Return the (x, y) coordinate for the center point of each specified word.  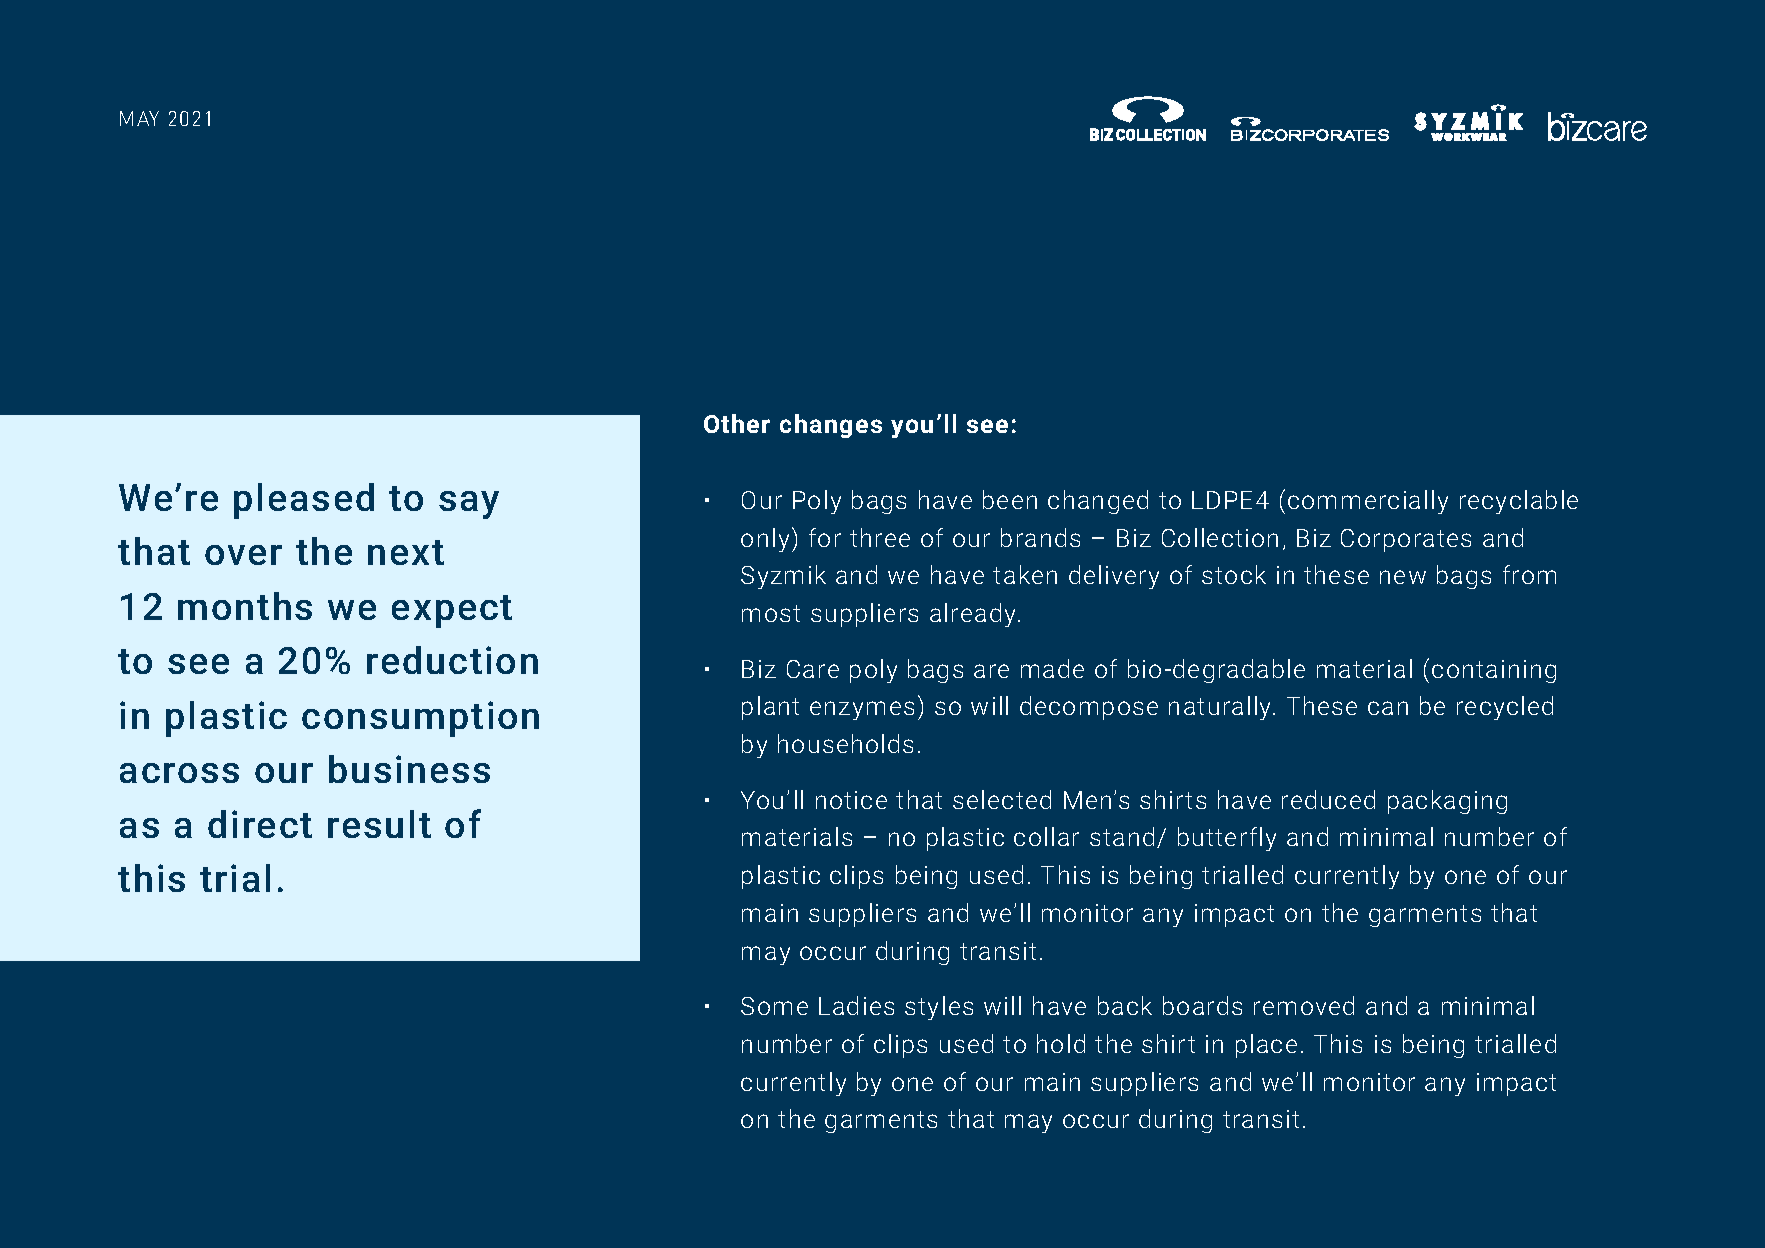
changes (831, 426)
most (771, 613)
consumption (420, 719)
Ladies (856, 1005)
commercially (1368, 502)
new (1403, 577)
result (379, 824)
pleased (304, 501)
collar (1046, 836)
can (1388, 708)
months (245, 606)
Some (774, 1006)
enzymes (862, 710)
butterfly (1227, 839)
